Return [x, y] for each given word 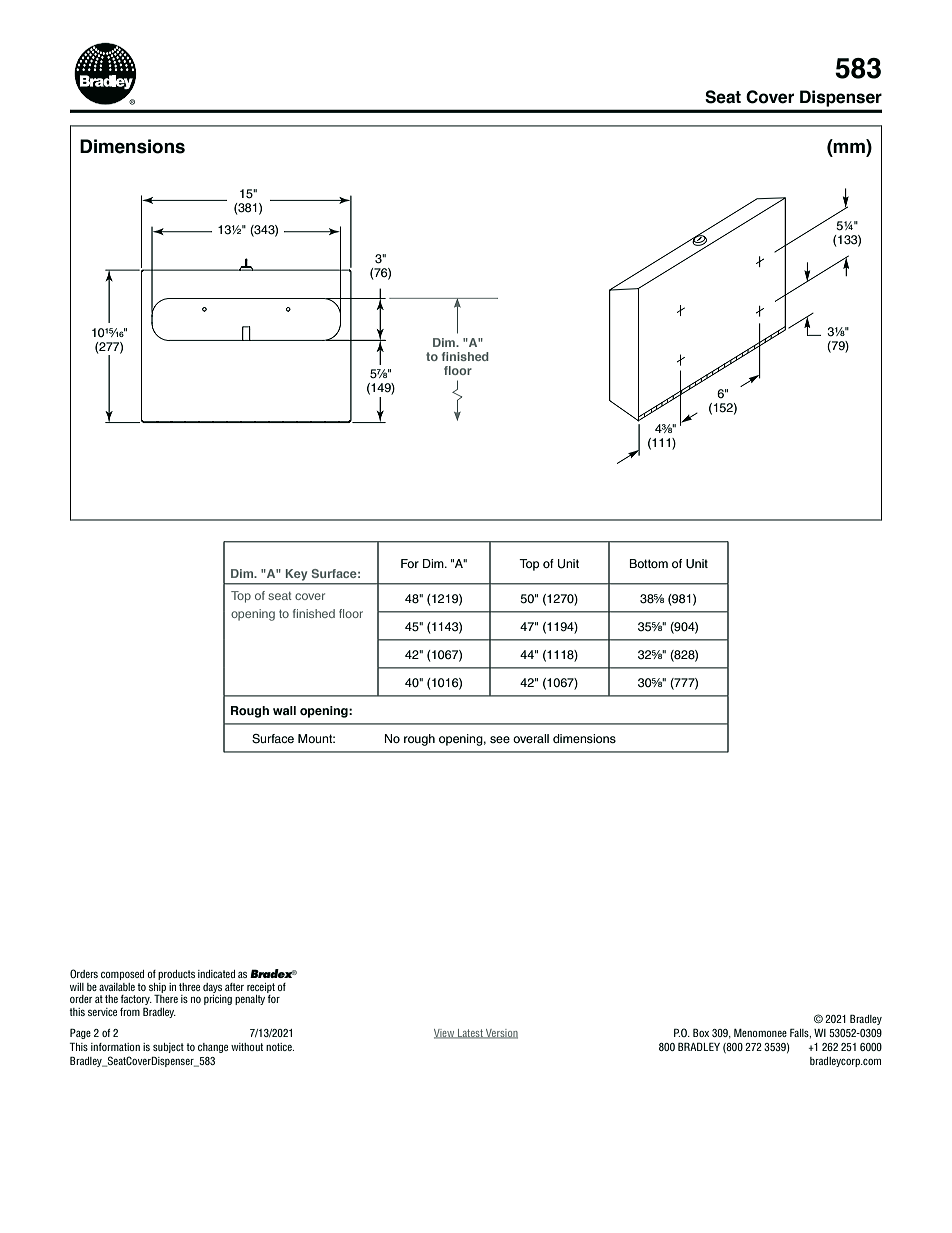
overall [531, 738]
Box [701, 1032]
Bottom [648, 563]
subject [168, 1048]
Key [296, 574]
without [247, 1047]
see [500, 739]
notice [280, 1047]
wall [284, 710]
